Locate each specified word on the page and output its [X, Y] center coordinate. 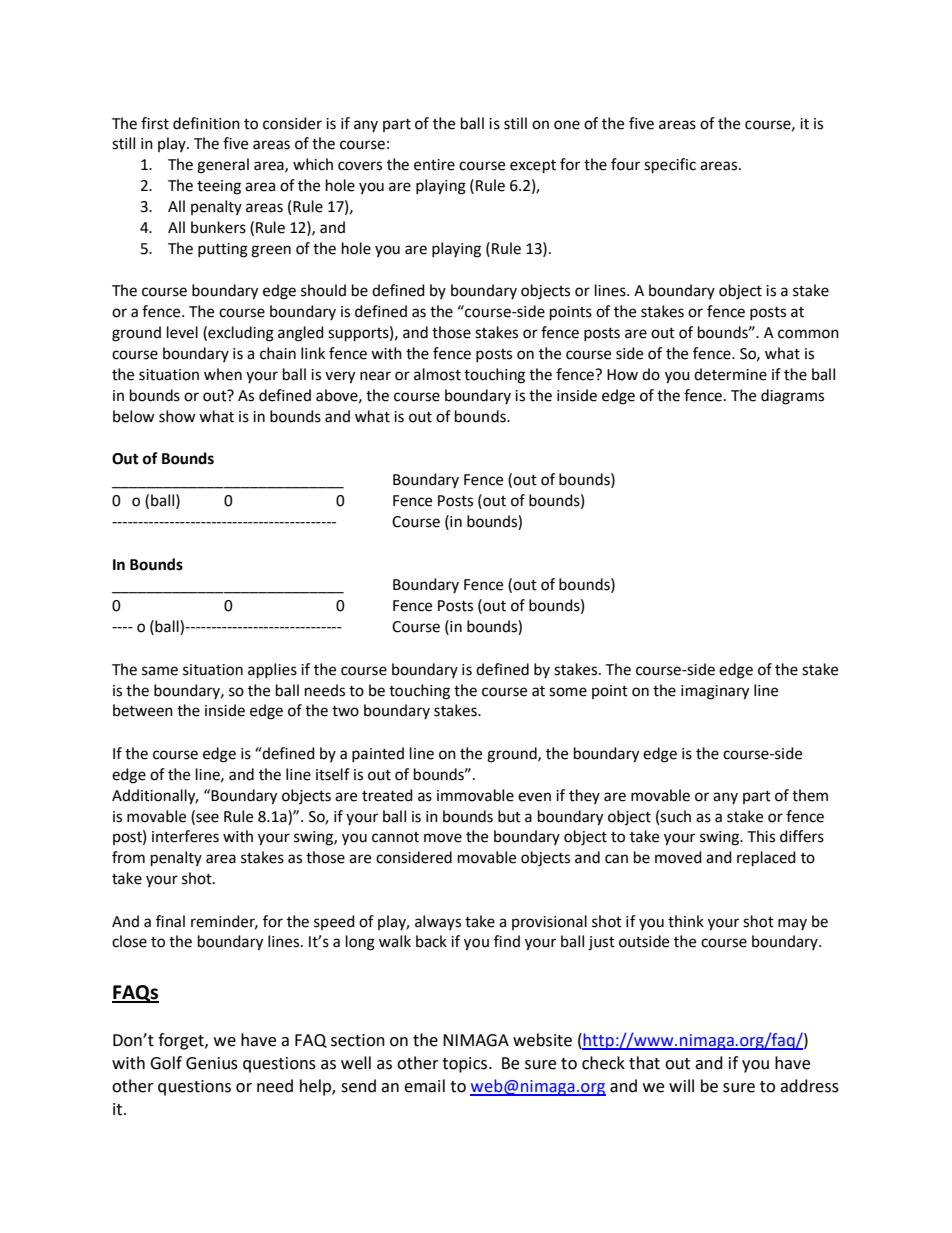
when [223, 374]
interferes [185, 836]
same [160, 671]
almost [437, 374]
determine [730, 374]
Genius [212, 1063]
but [509, 816]
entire [434, 165]
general [223, 166]
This [761, 836]
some [568, 692]
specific [670, 166]
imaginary [715, 692]
